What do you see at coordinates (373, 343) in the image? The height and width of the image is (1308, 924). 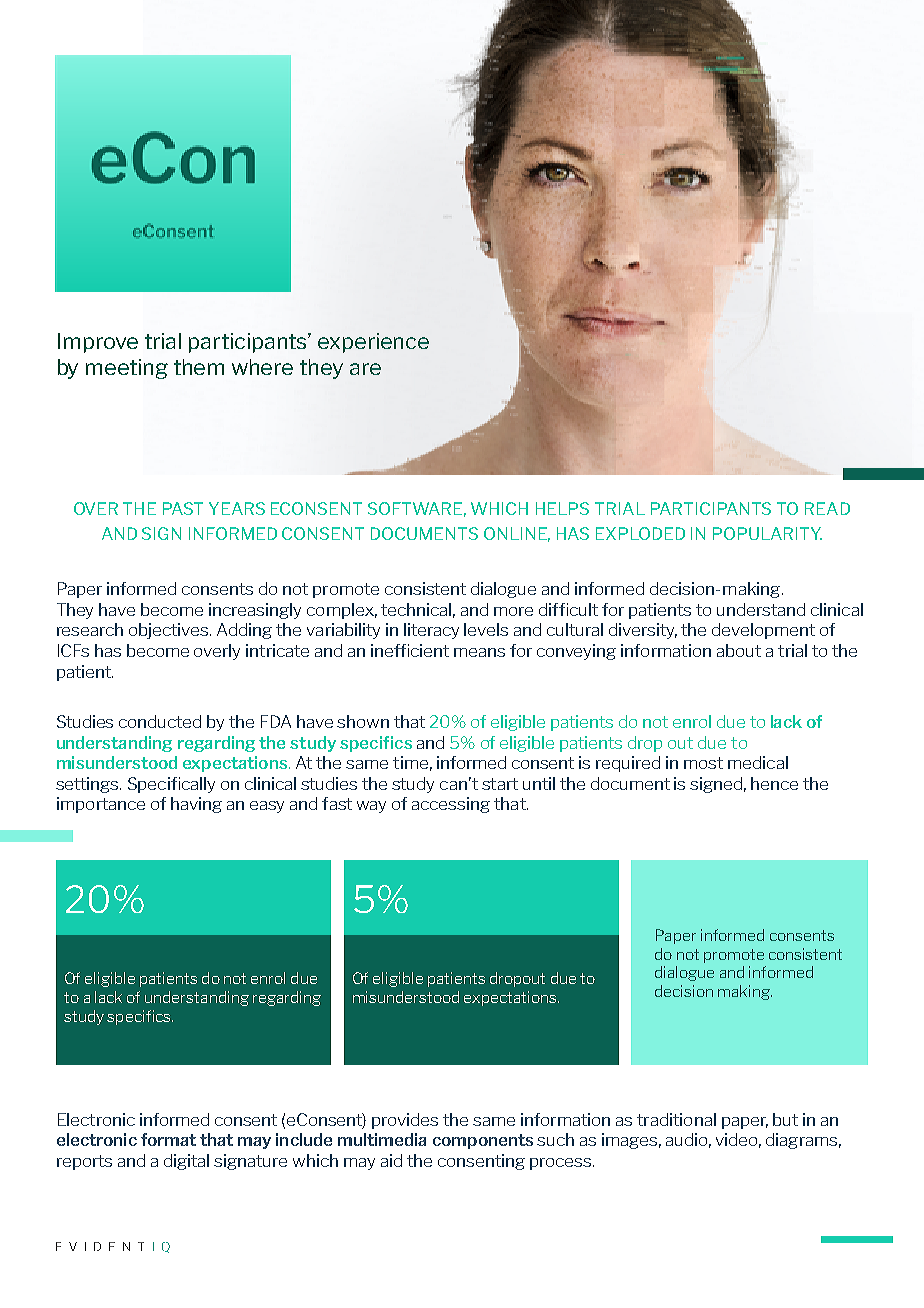 I see `experience` at bounding box center [373, 343].
